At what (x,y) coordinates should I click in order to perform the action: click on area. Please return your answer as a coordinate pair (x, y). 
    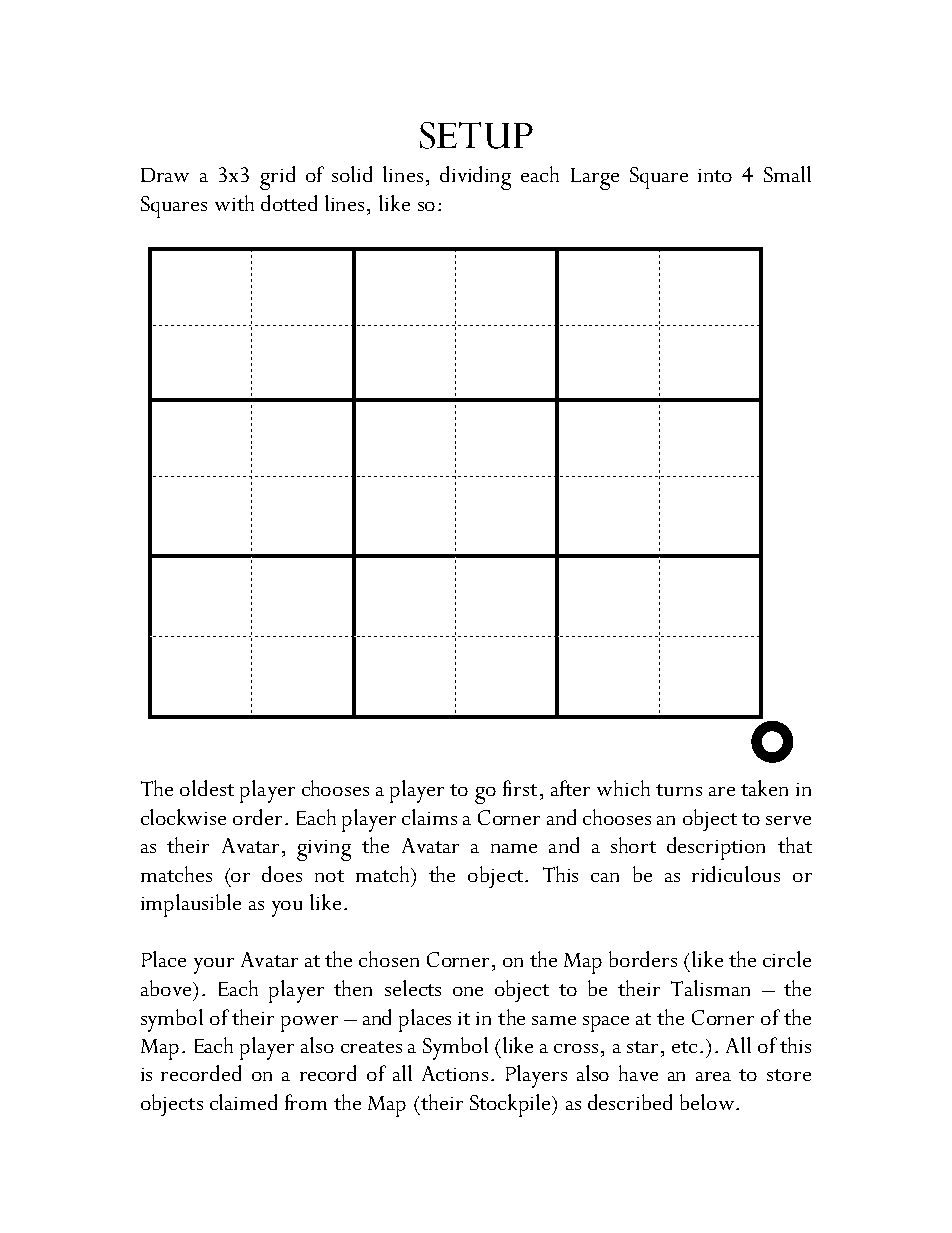
    Looking at the image, I should click on (713, 1076).
